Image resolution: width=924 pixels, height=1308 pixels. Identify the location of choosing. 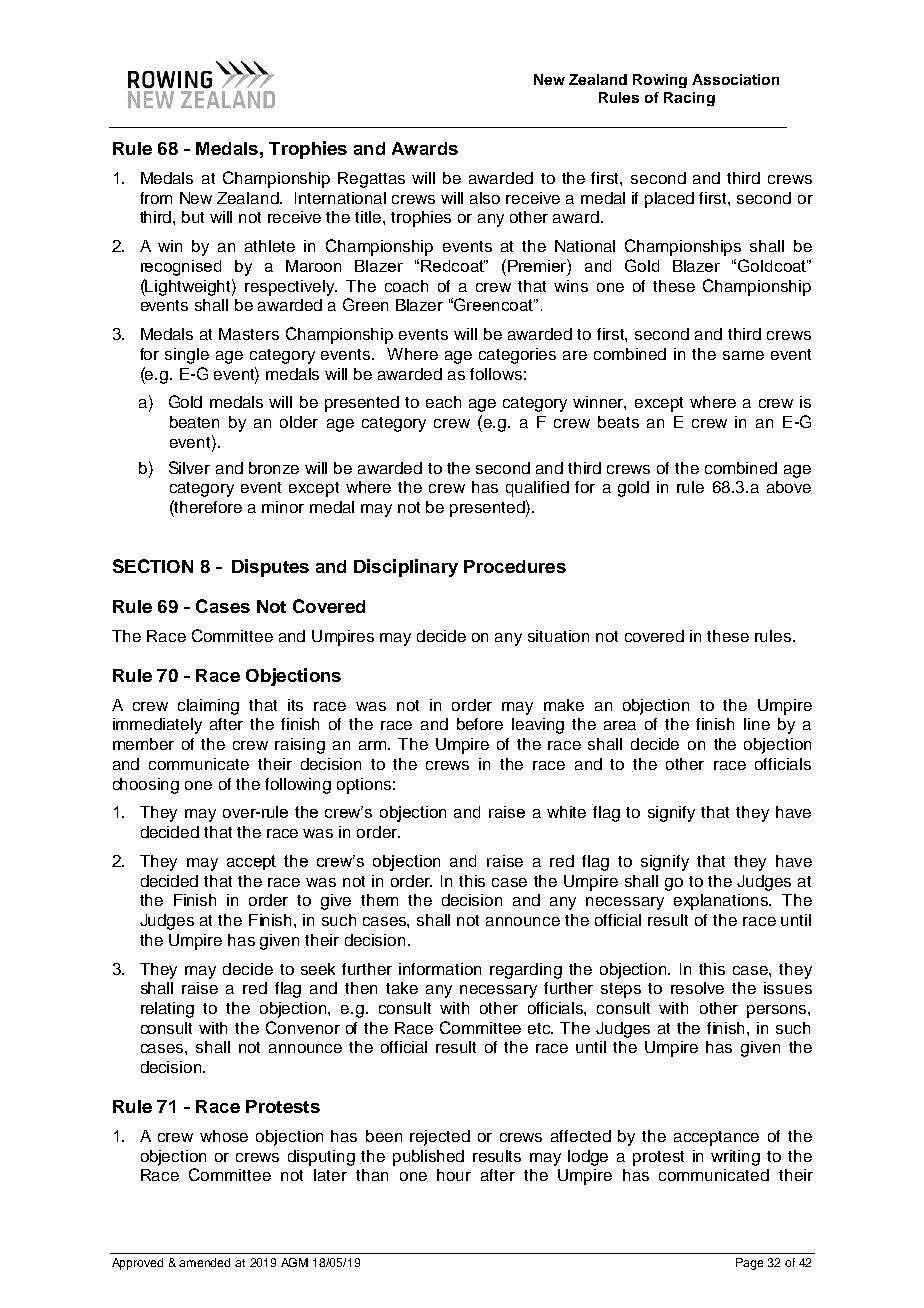
(146, 786).
